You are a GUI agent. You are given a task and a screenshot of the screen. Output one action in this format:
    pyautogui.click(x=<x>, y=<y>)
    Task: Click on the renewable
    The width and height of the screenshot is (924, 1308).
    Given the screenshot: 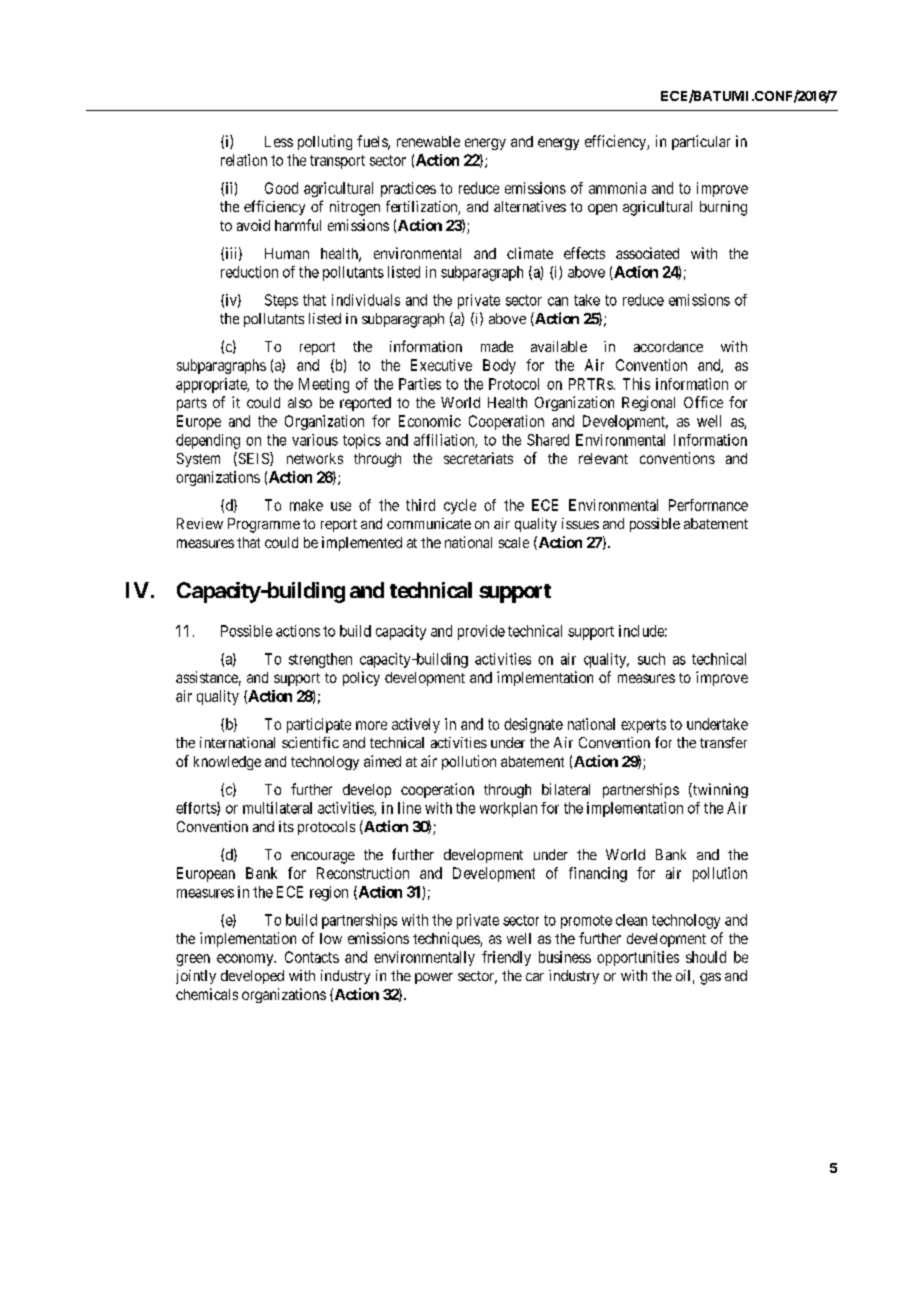 What is the action you would take?
    pyautogui.click(x=428, y=141)
